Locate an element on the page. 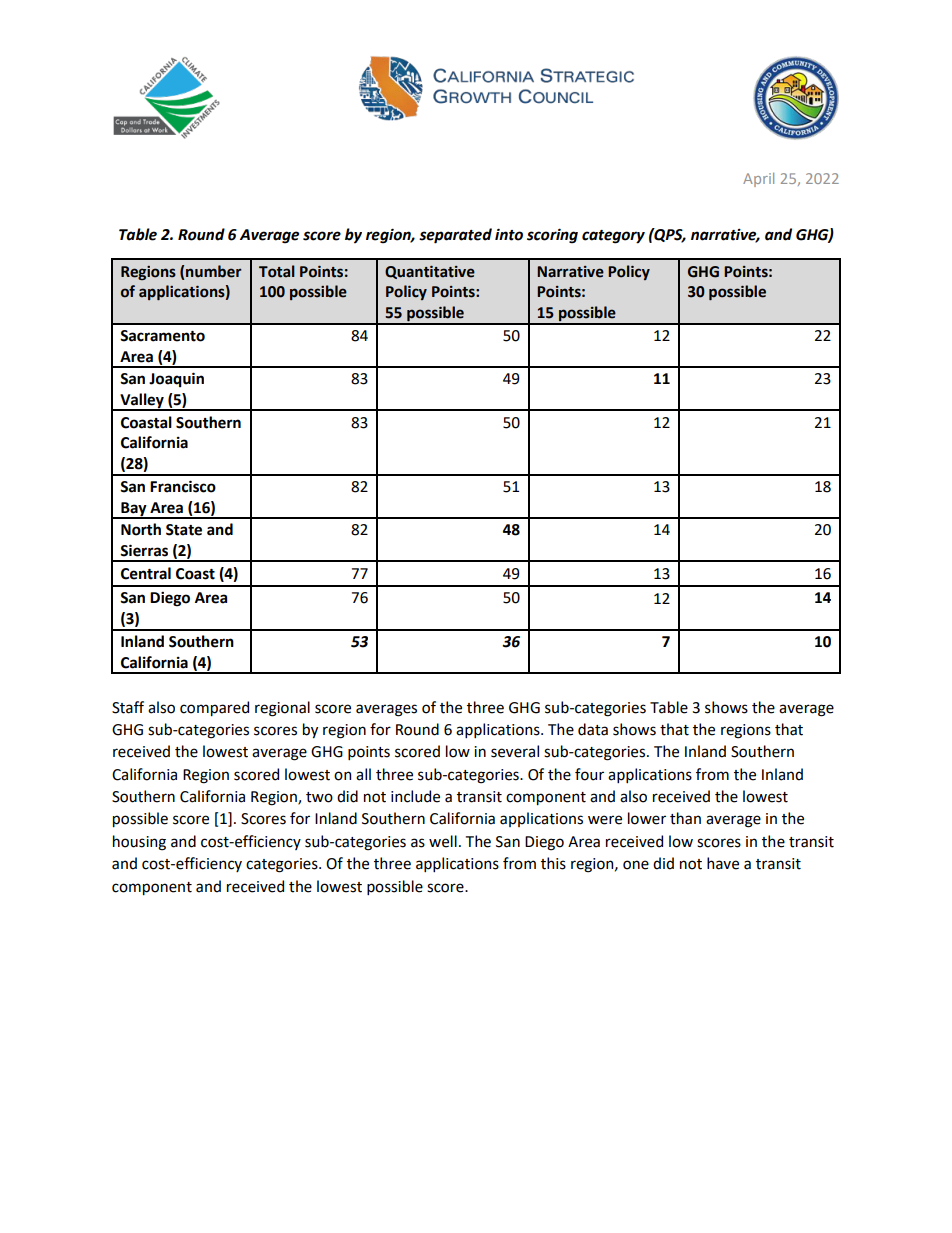 This image has width=952, height=1233. April is located at coordinates (758, 180).
